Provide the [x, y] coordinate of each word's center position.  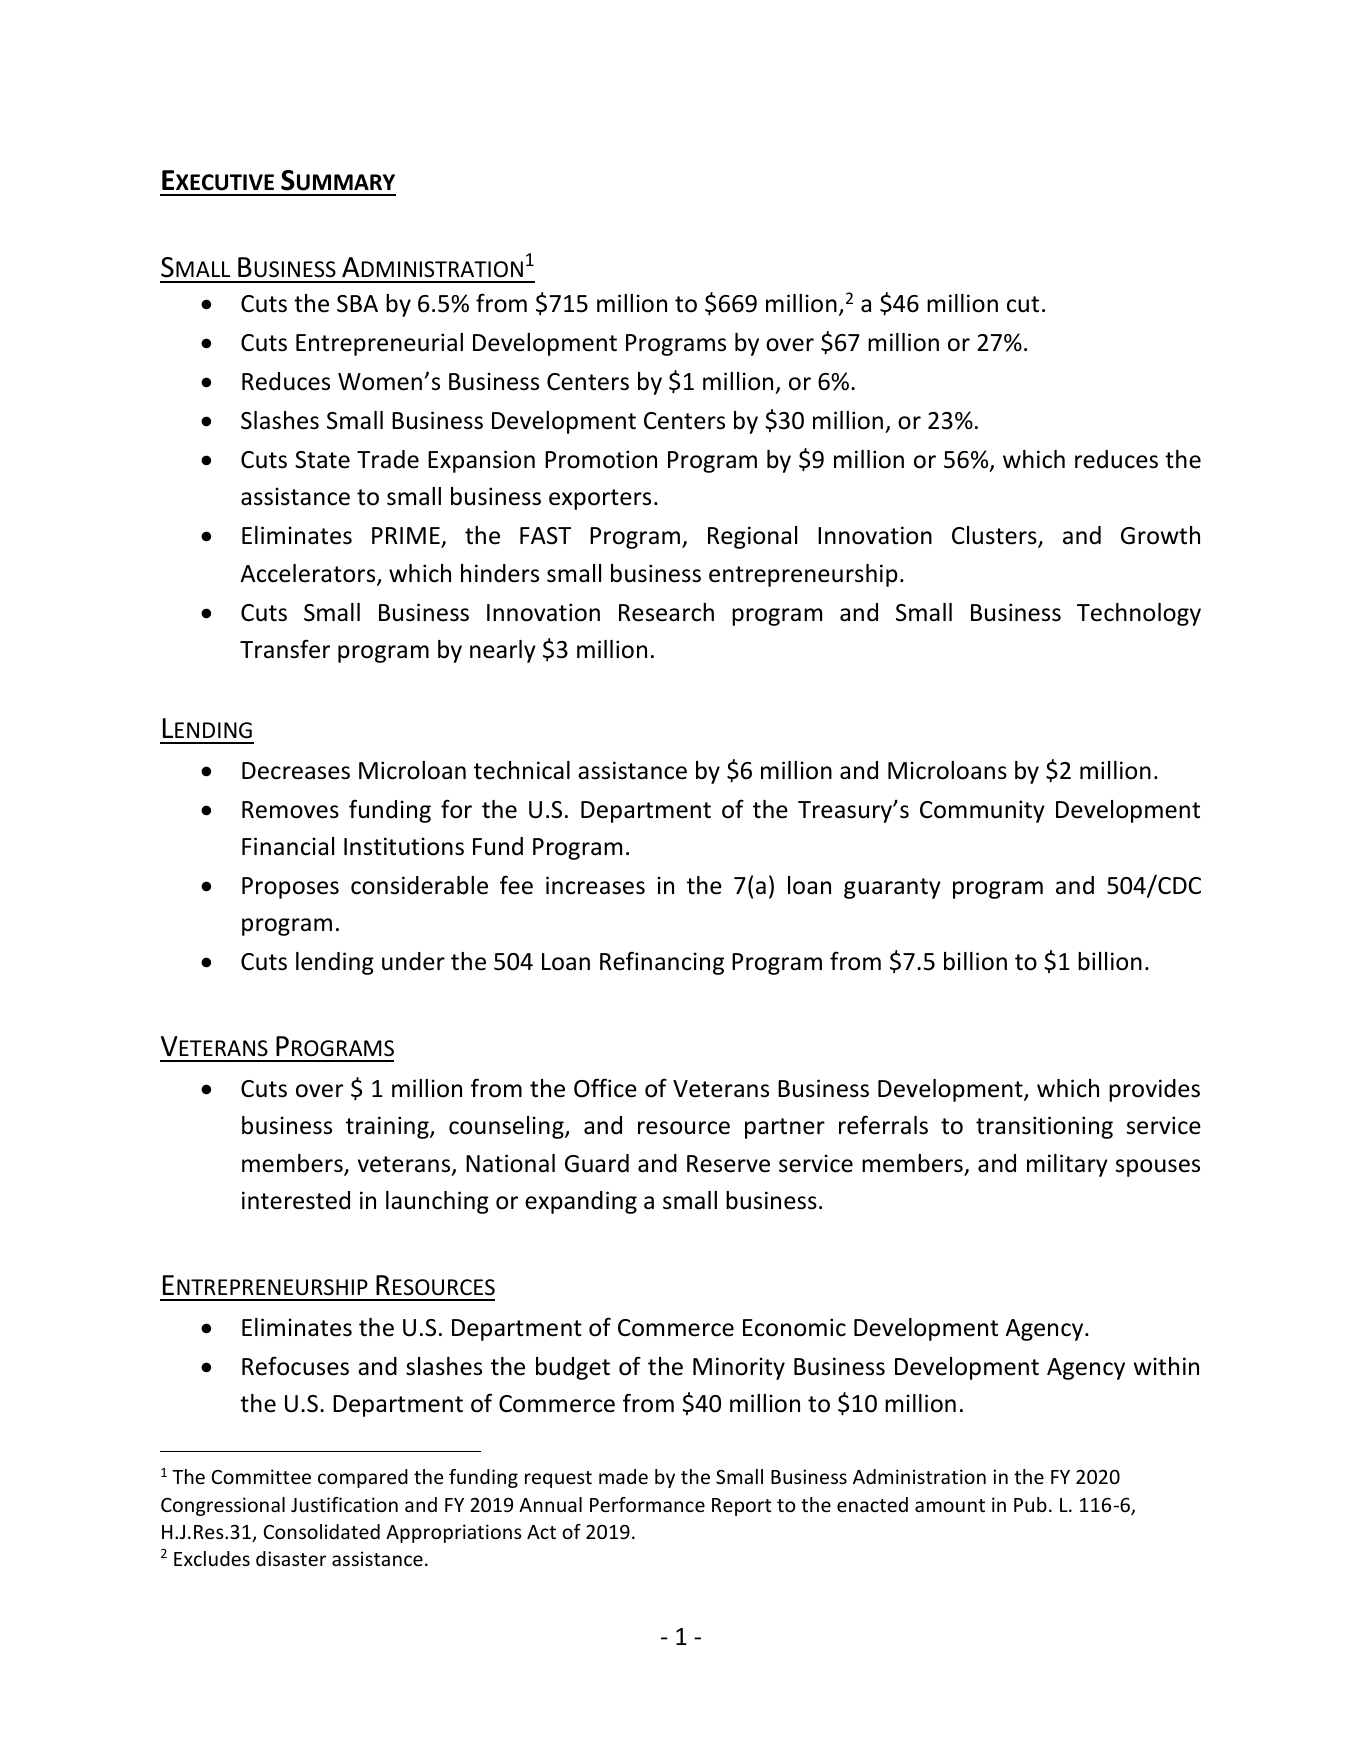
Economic [794, 1327]
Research [666, 612]
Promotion [601, 459]
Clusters [995, 537]
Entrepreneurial [379, 344]
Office [605, 1088]
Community [982, 811]
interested [296, 1200]
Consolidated [322, 1531]
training [388, 1127]
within [1166, 1366]
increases [595, 885]
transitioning [1044, 1127]
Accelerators [309, 574]
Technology [1139, 614]
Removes [290, 810]
